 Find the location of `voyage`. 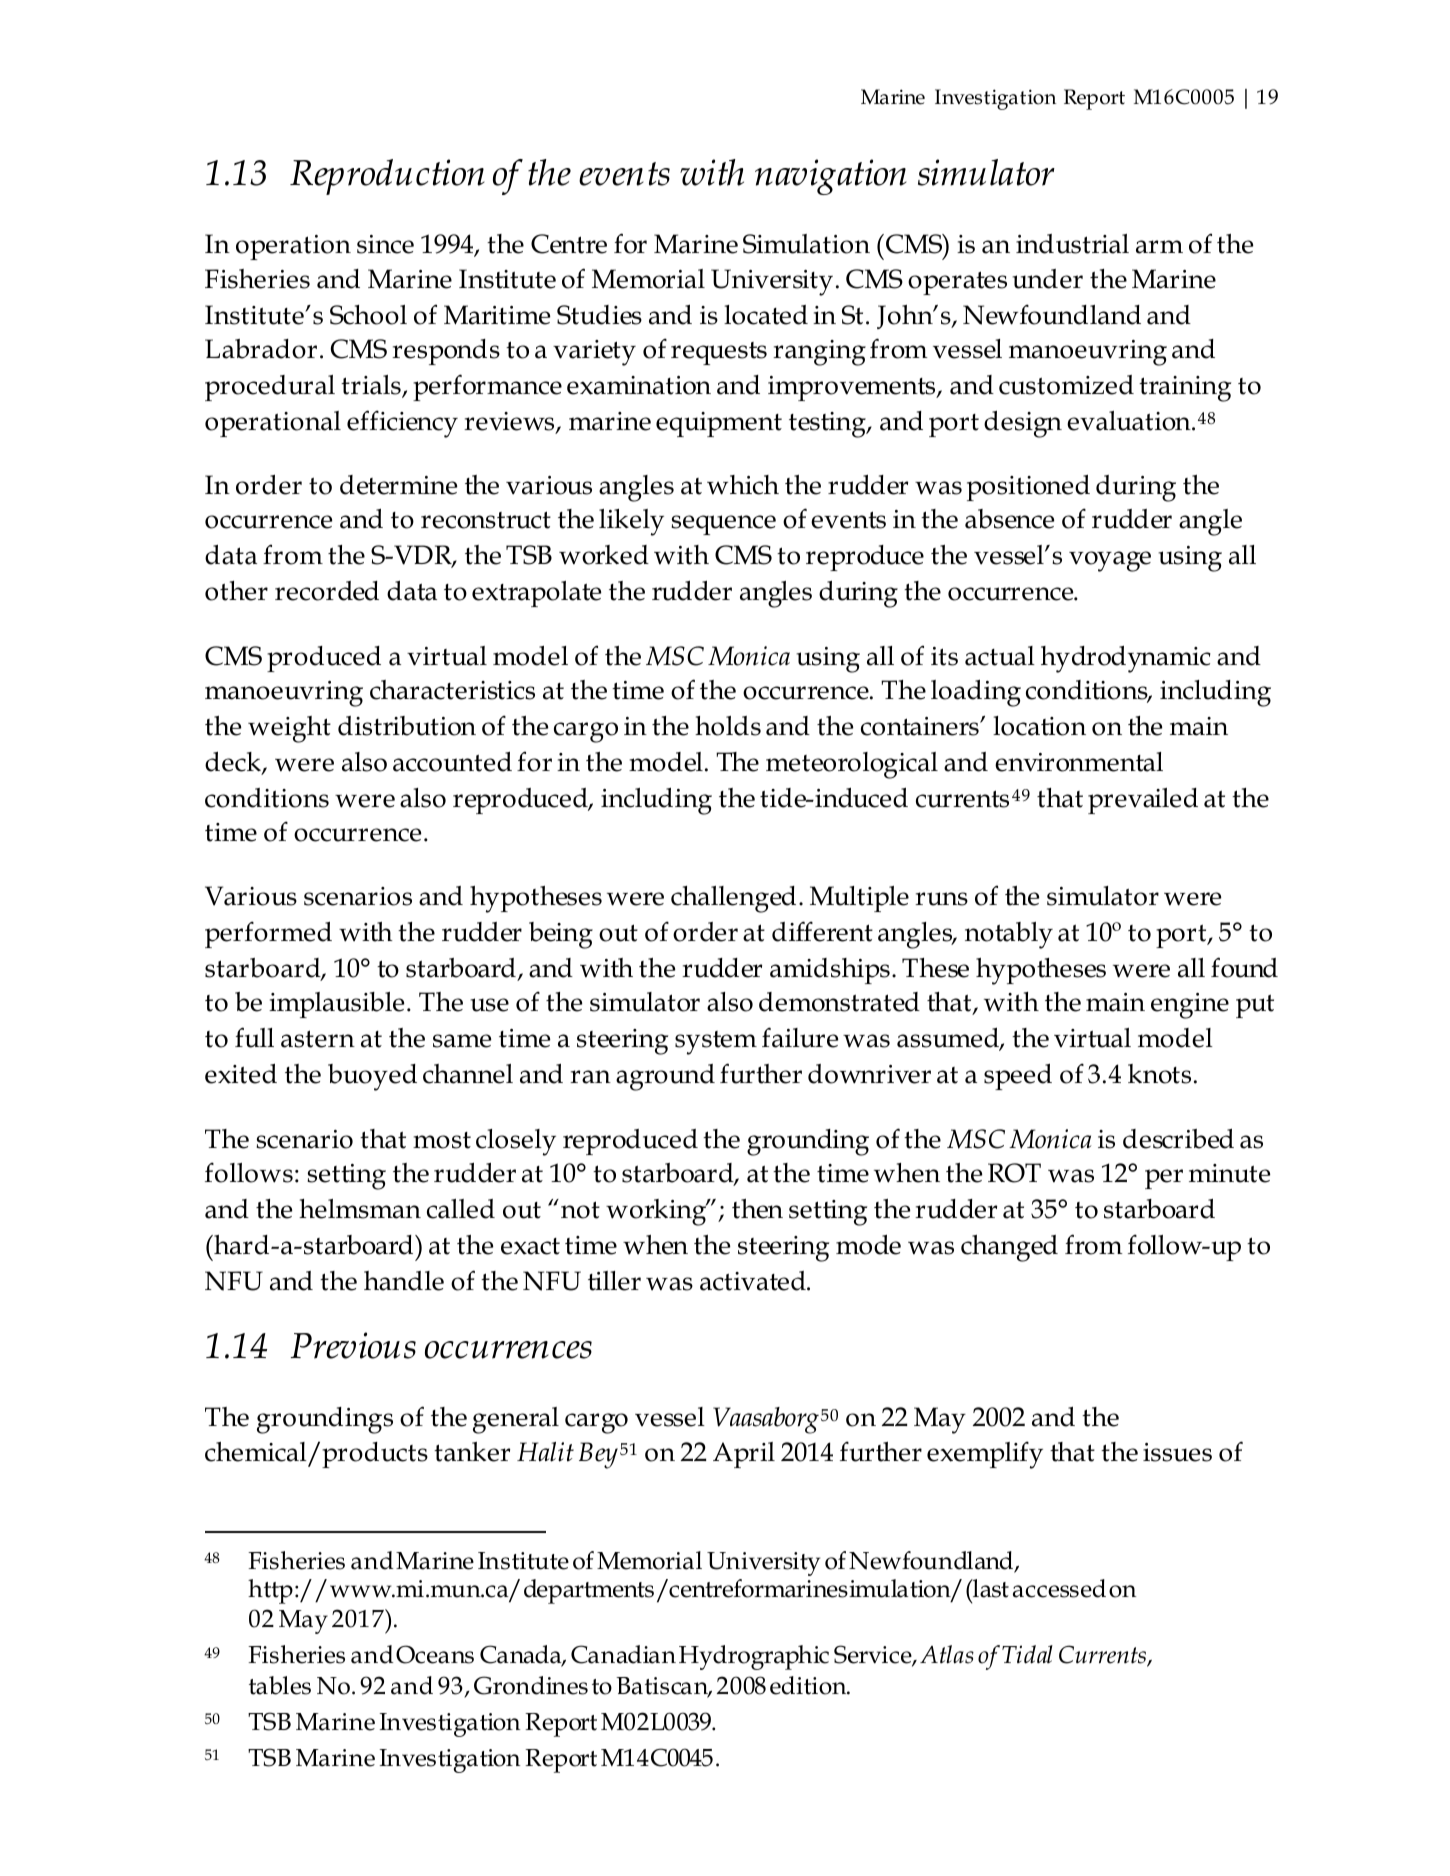

voyage is located at coordinates (1110, 561).
